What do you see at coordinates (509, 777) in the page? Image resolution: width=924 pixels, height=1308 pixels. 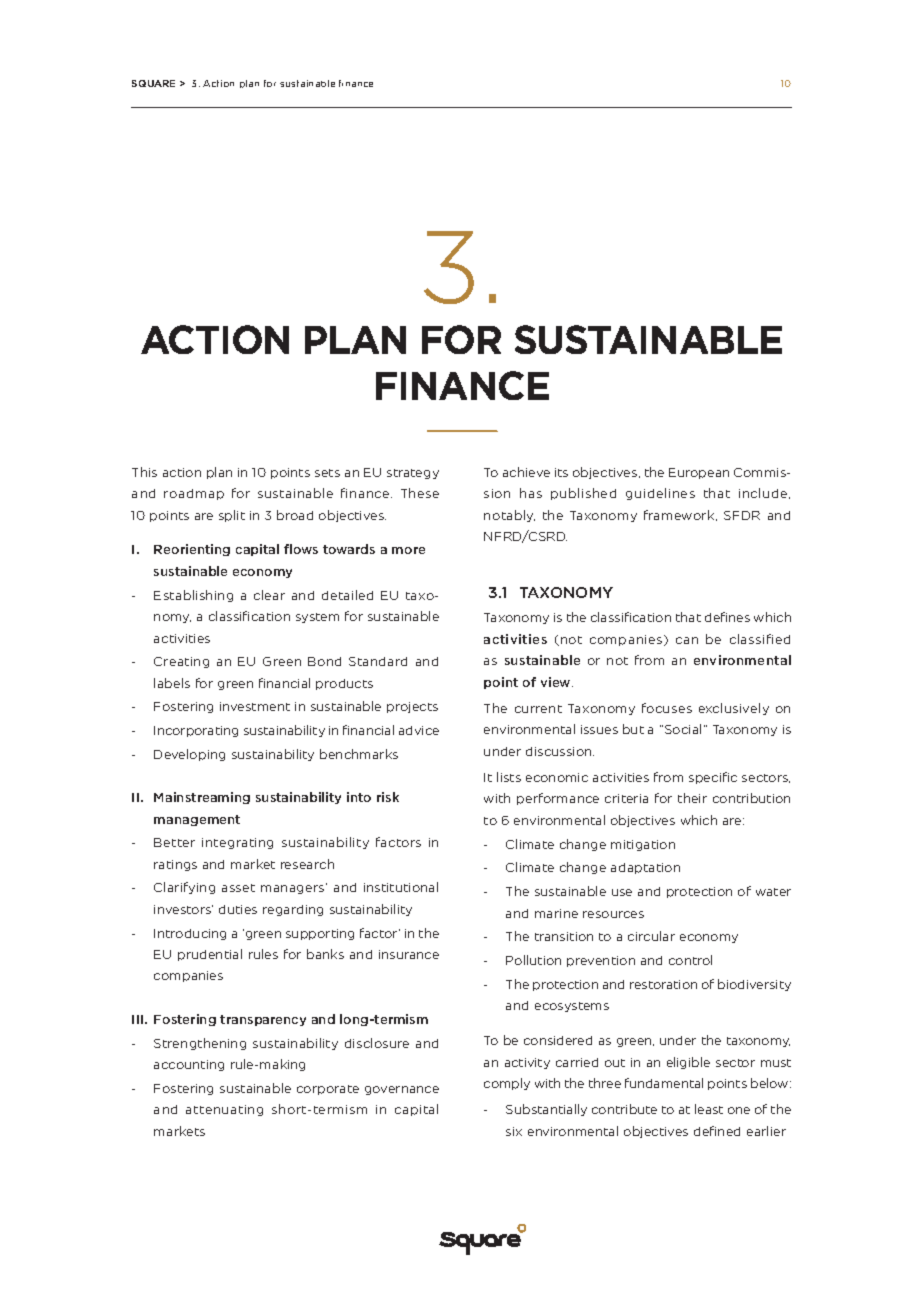 I see `lists` at bounding box center [509, 777].
